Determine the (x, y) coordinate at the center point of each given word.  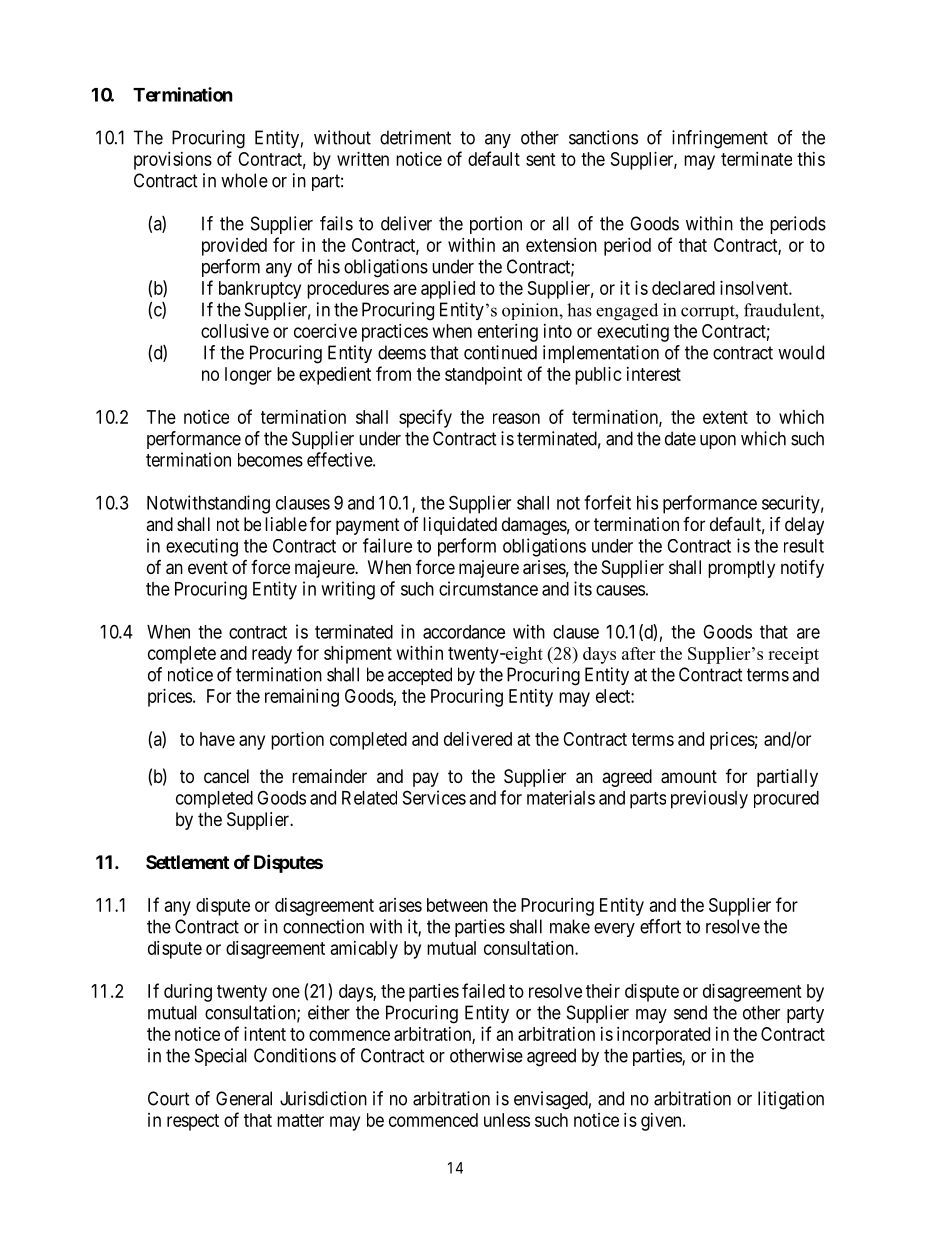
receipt (793, 655)
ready (272, 655)
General (244, 1098)
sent (541, 159)
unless (507, 1120)
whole (244, 180)
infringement (720, 139)
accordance (464, 632)
